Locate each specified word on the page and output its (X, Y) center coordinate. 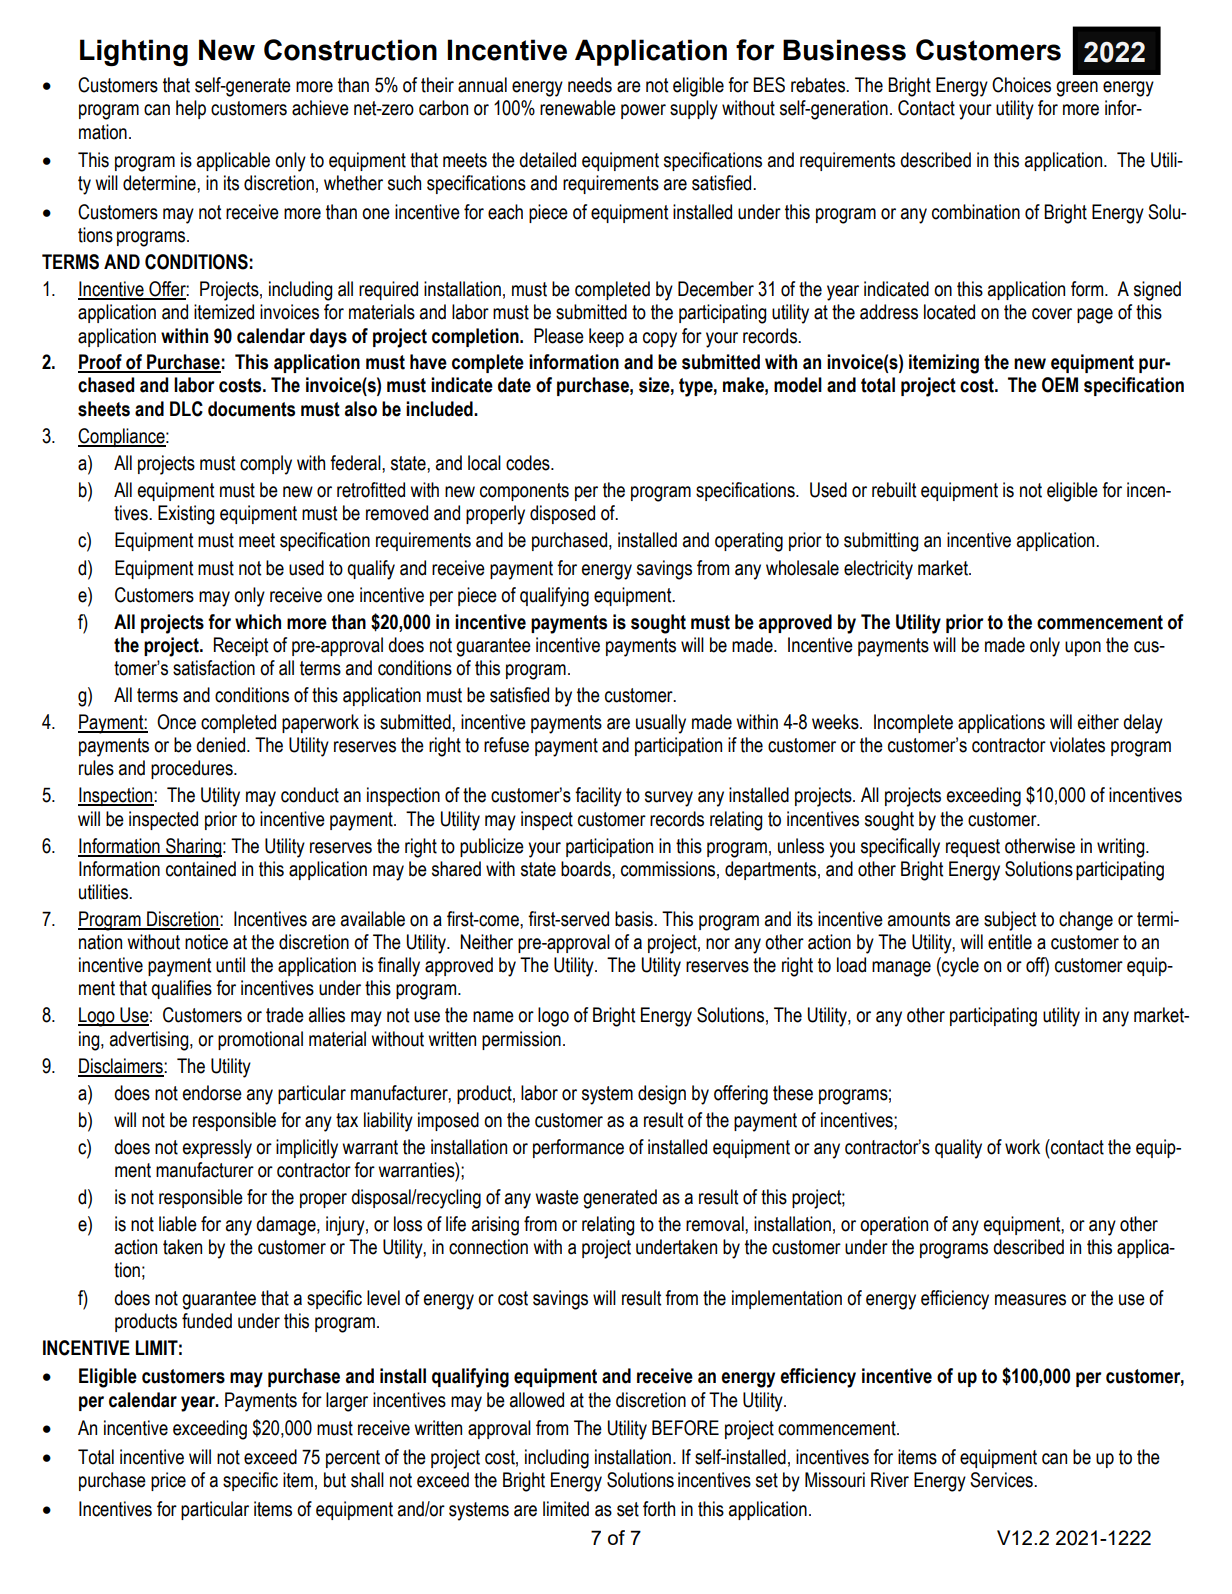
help (191, 109)
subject (1010, 921)
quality (958, 1149)
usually (661, 724)
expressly (217, 1149)
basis (635, 919)
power (643, 111)
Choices (1021, 85)
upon (1083, 648)
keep (606, 337)
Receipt (241, 646)
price (168, 1481)
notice (206, 942)
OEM (1060, 385)
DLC (186, 409)
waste (557, 1197)
